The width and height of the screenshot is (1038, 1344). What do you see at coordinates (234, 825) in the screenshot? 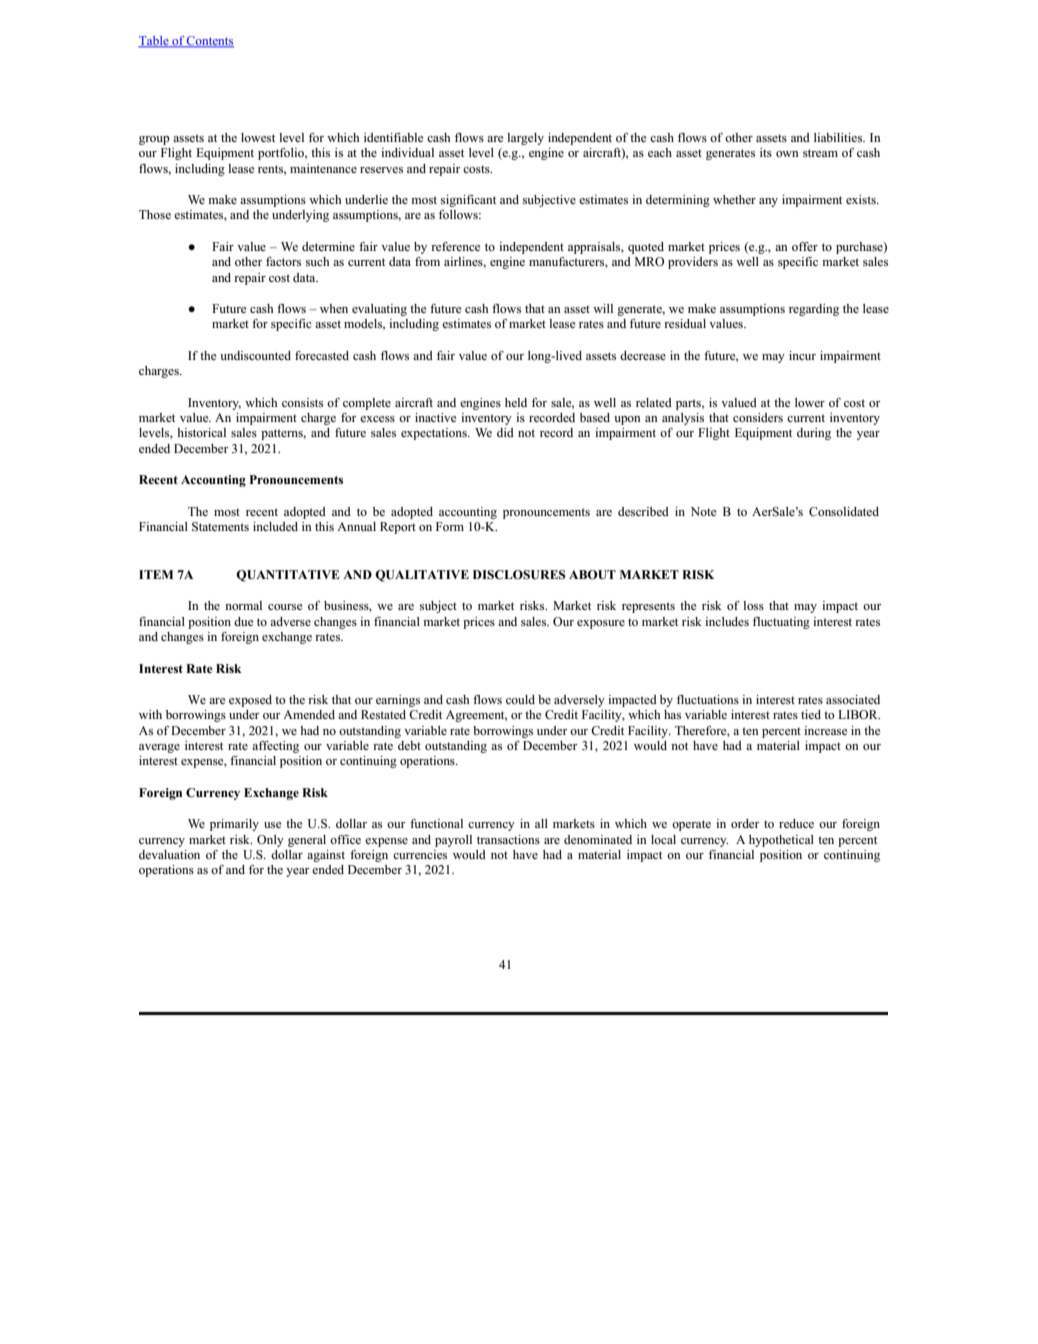
I see `primarily` at bounding box center [234, 825].
